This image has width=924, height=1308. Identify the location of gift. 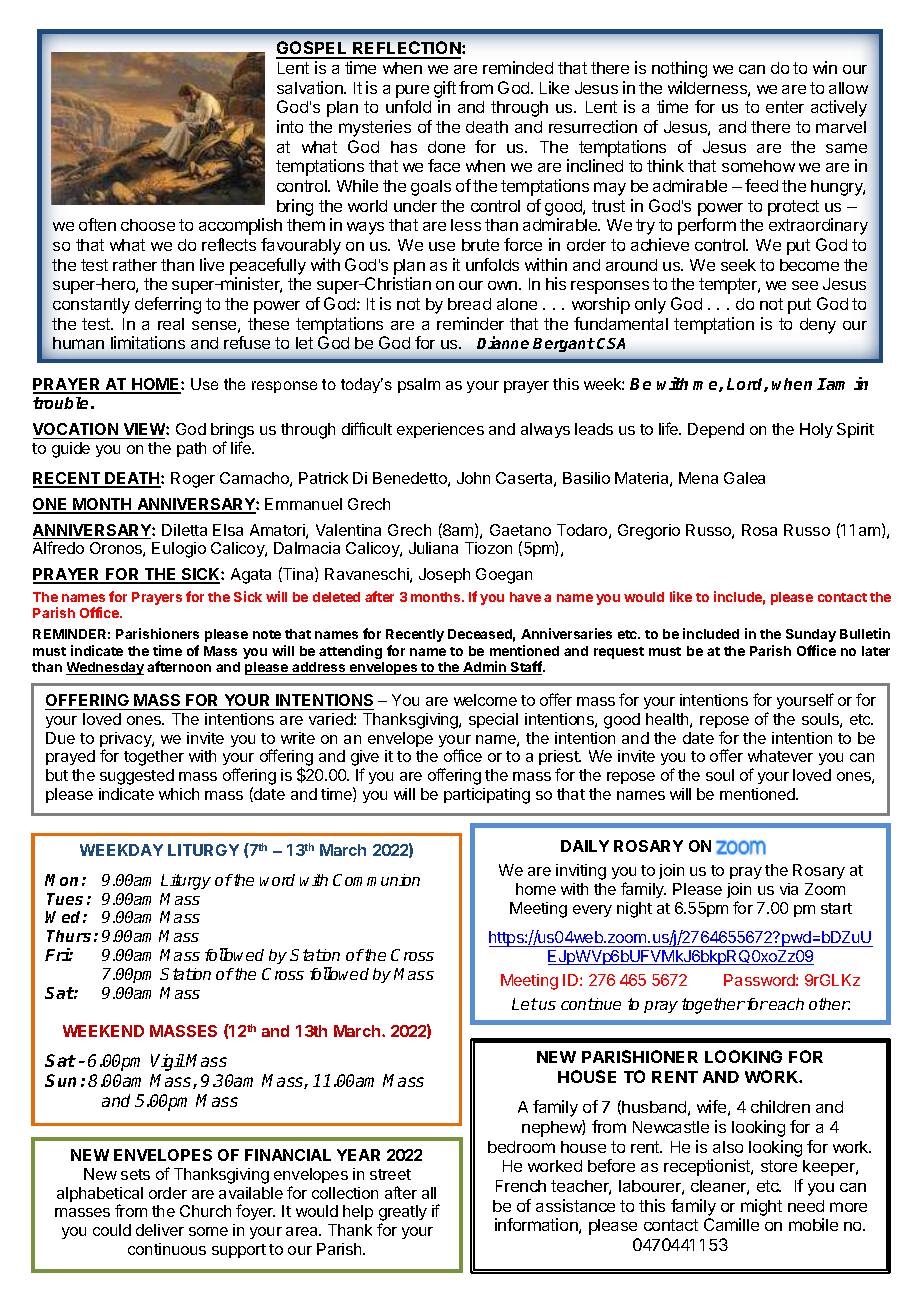
(445, 91).
